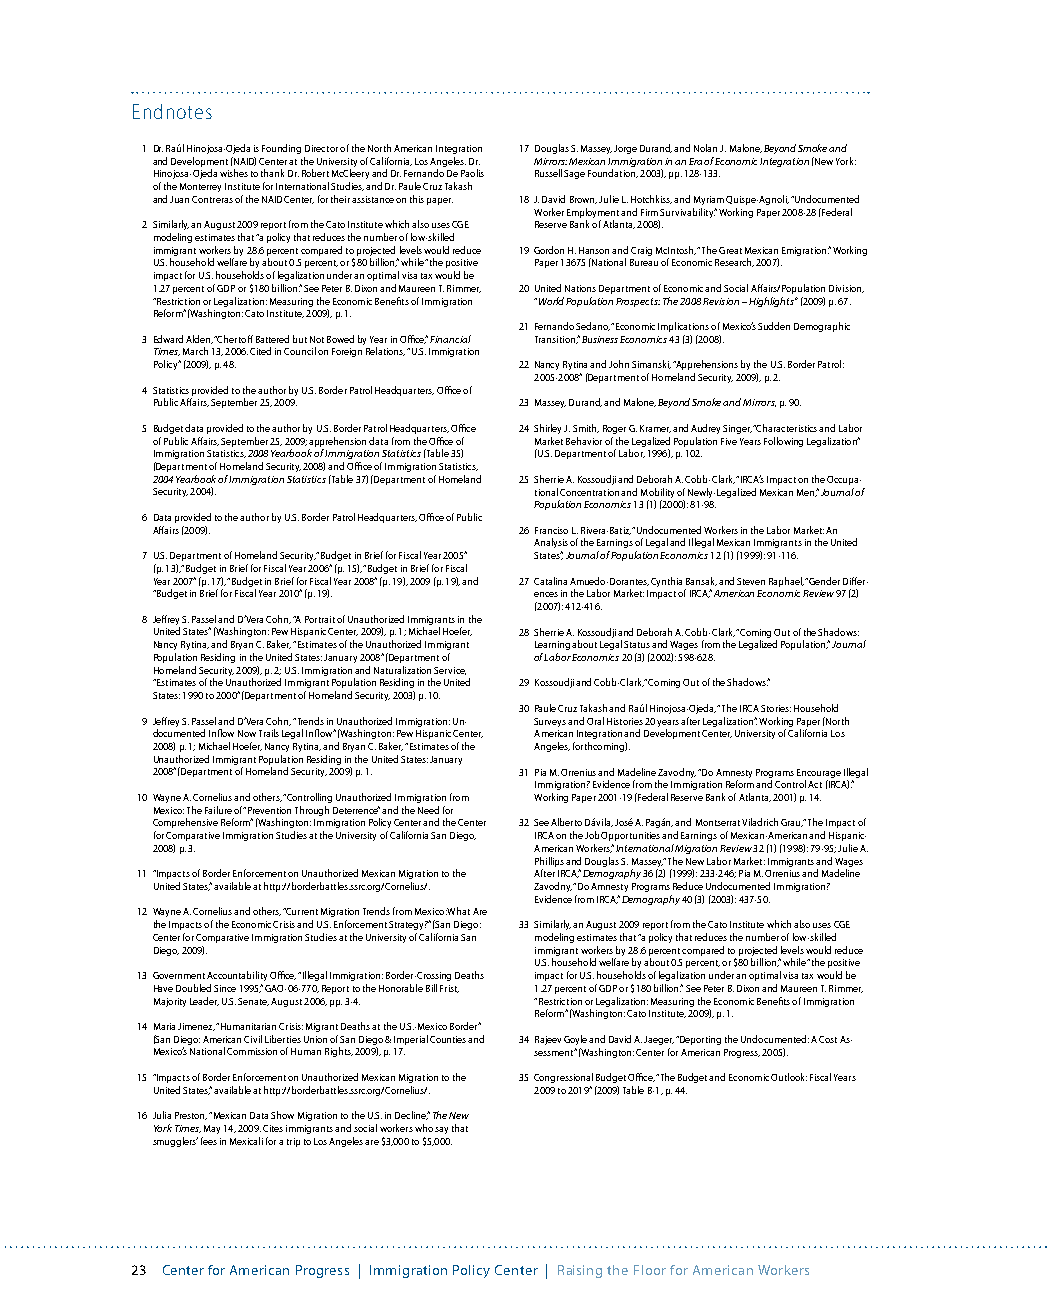 Image resolution: width=1047 pixels, height=1309 pixels. I want to click on fees, so click(209, 1141).
